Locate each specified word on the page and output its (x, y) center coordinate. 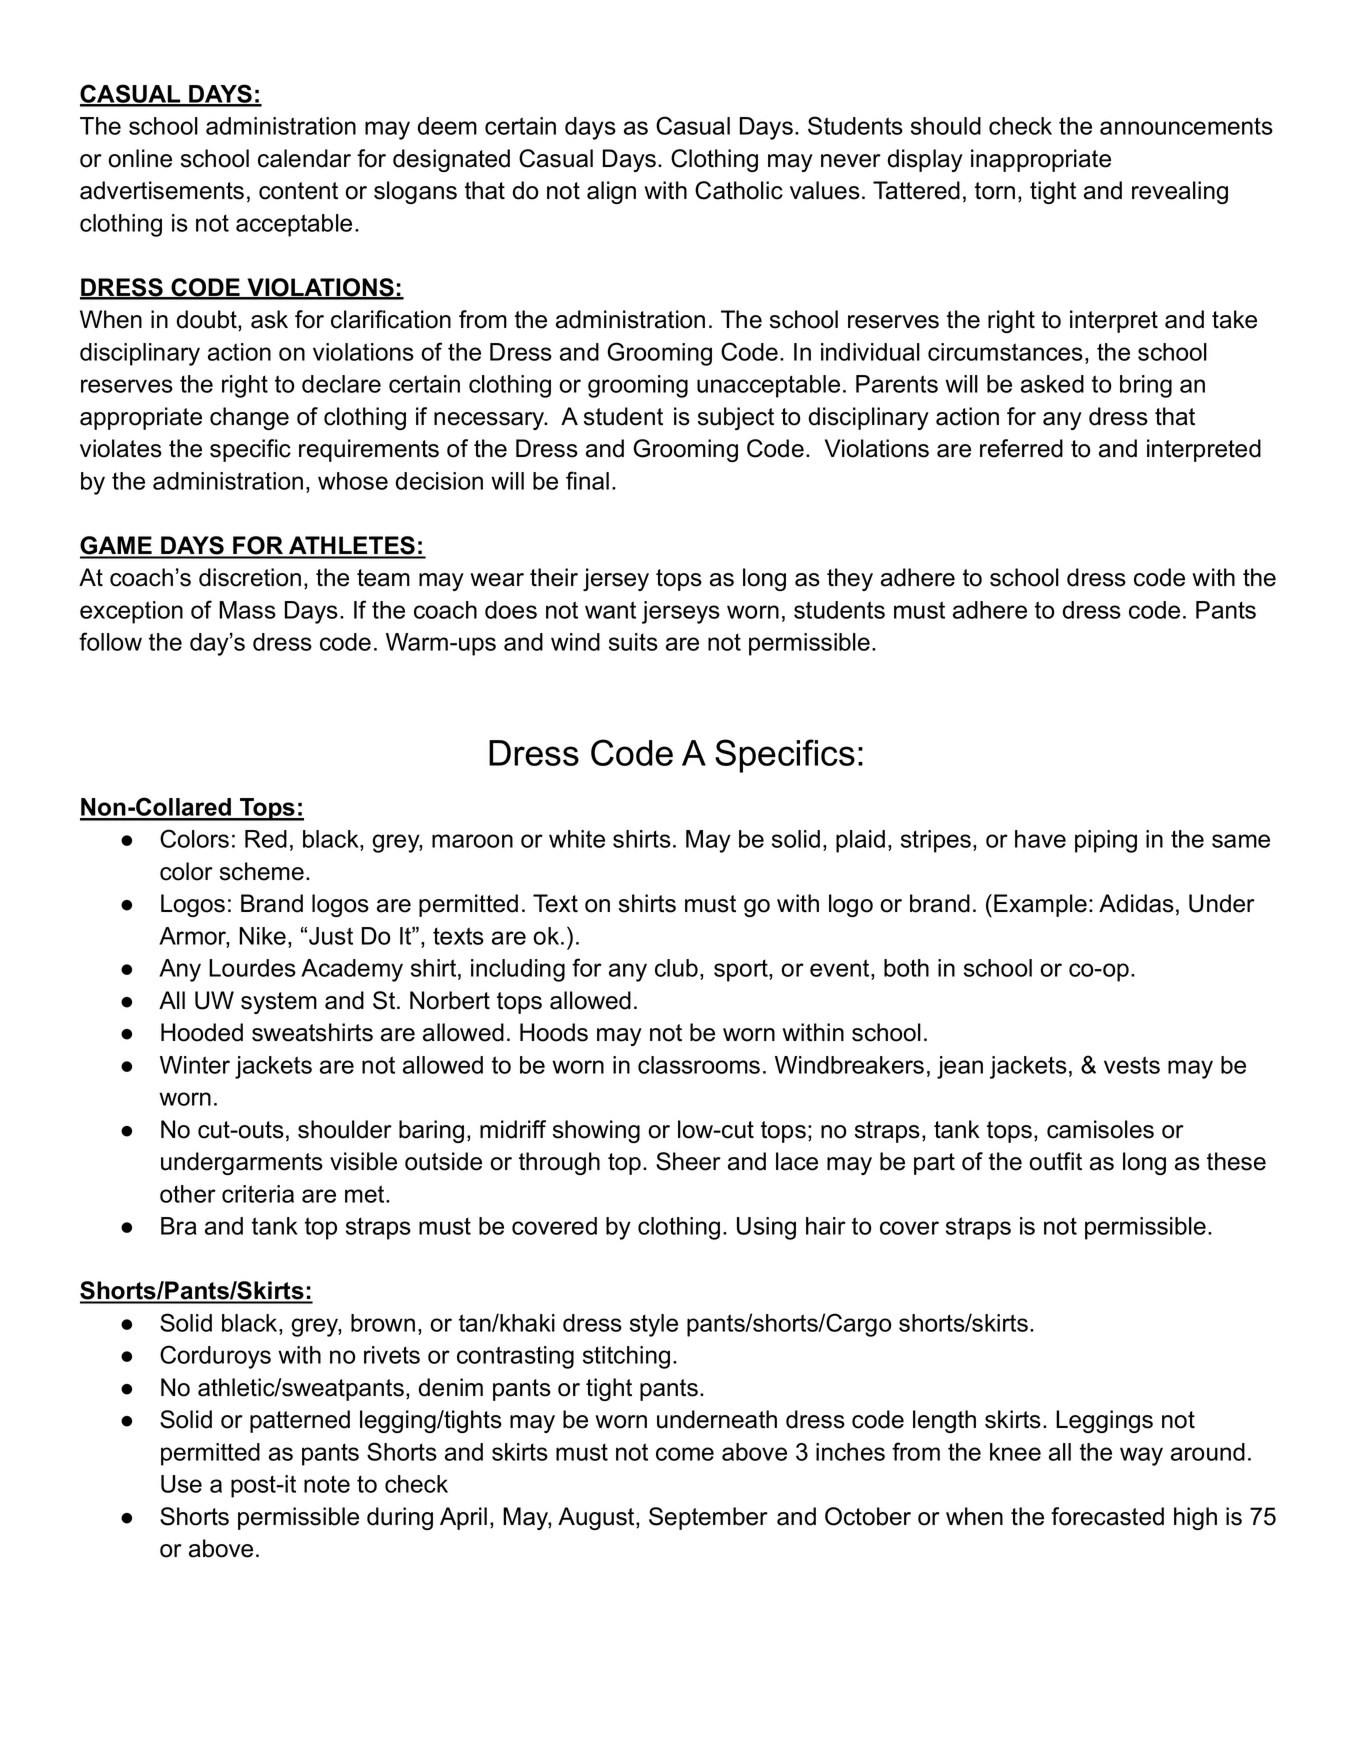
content (298, 191)
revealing (1180, 192)
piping (1106, 841)
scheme (262, 871)
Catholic (739, 190)
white (577, 839)
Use (181, 1484)
